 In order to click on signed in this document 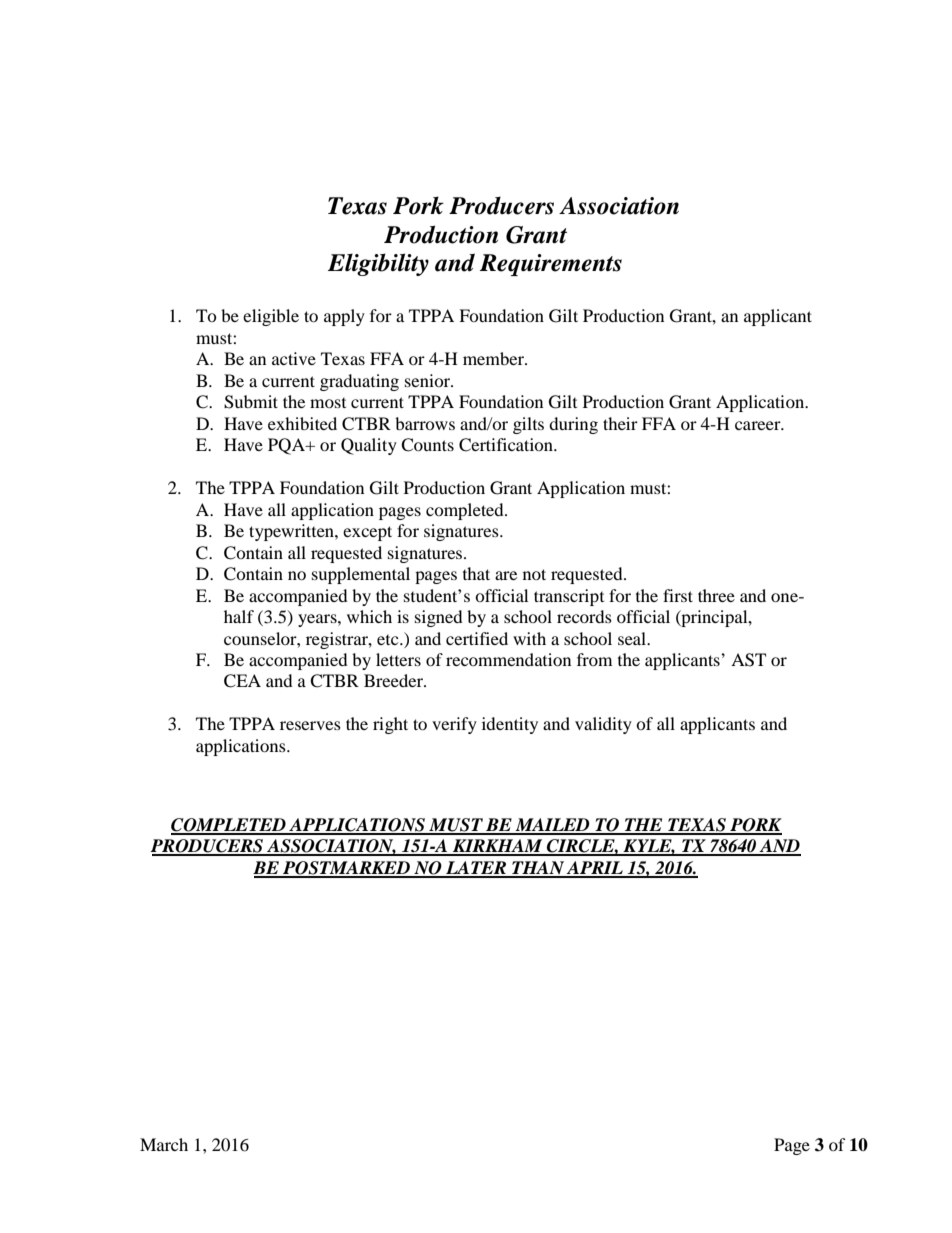, I will do `click(439, 618)`.
